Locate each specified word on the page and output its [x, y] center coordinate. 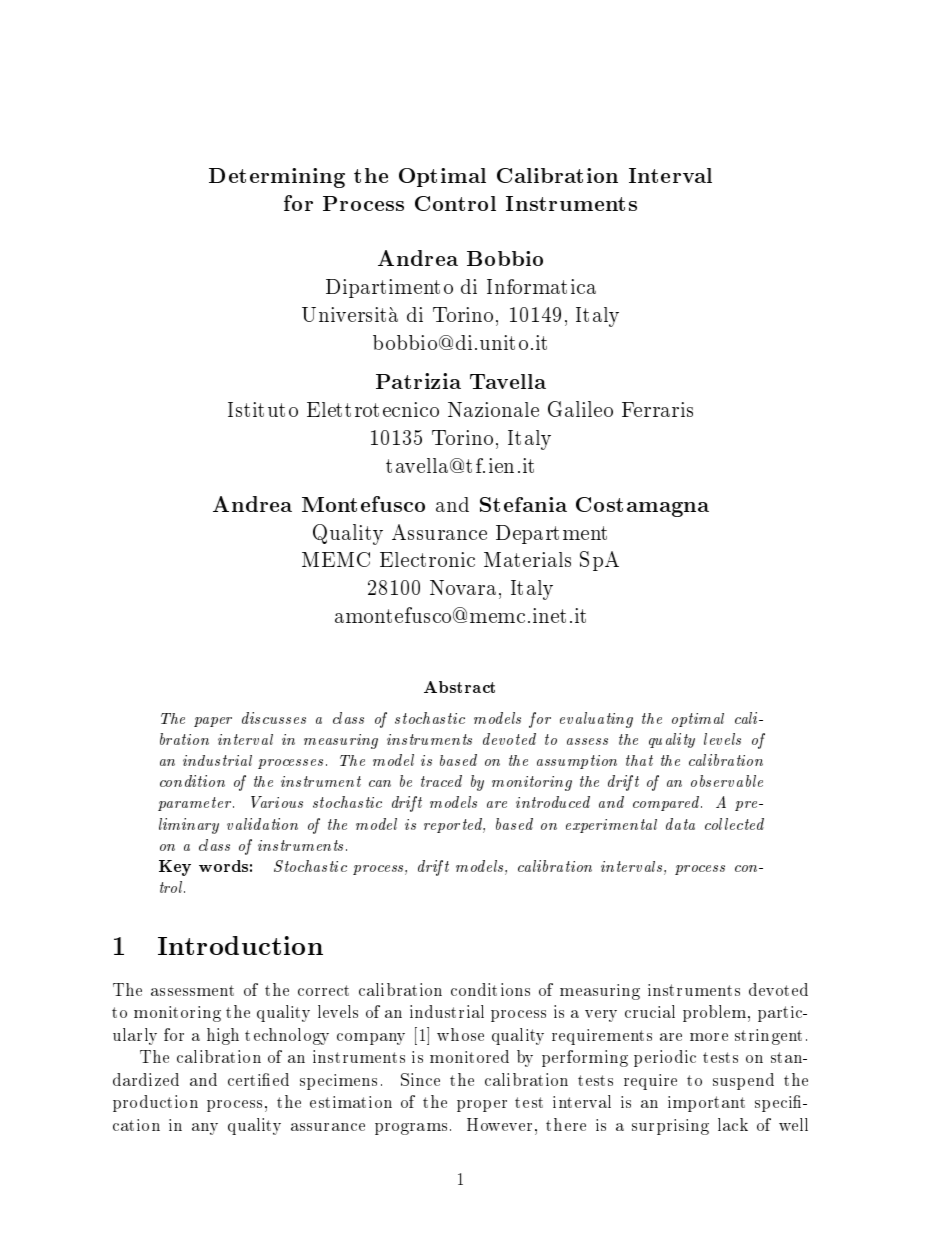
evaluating [596, 720]
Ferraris [657, 409]
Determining [277, 178]
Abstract [459, 687]
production [155, 1103]
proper [482, 1106]
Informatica [541, 286]
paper [213, 722]
